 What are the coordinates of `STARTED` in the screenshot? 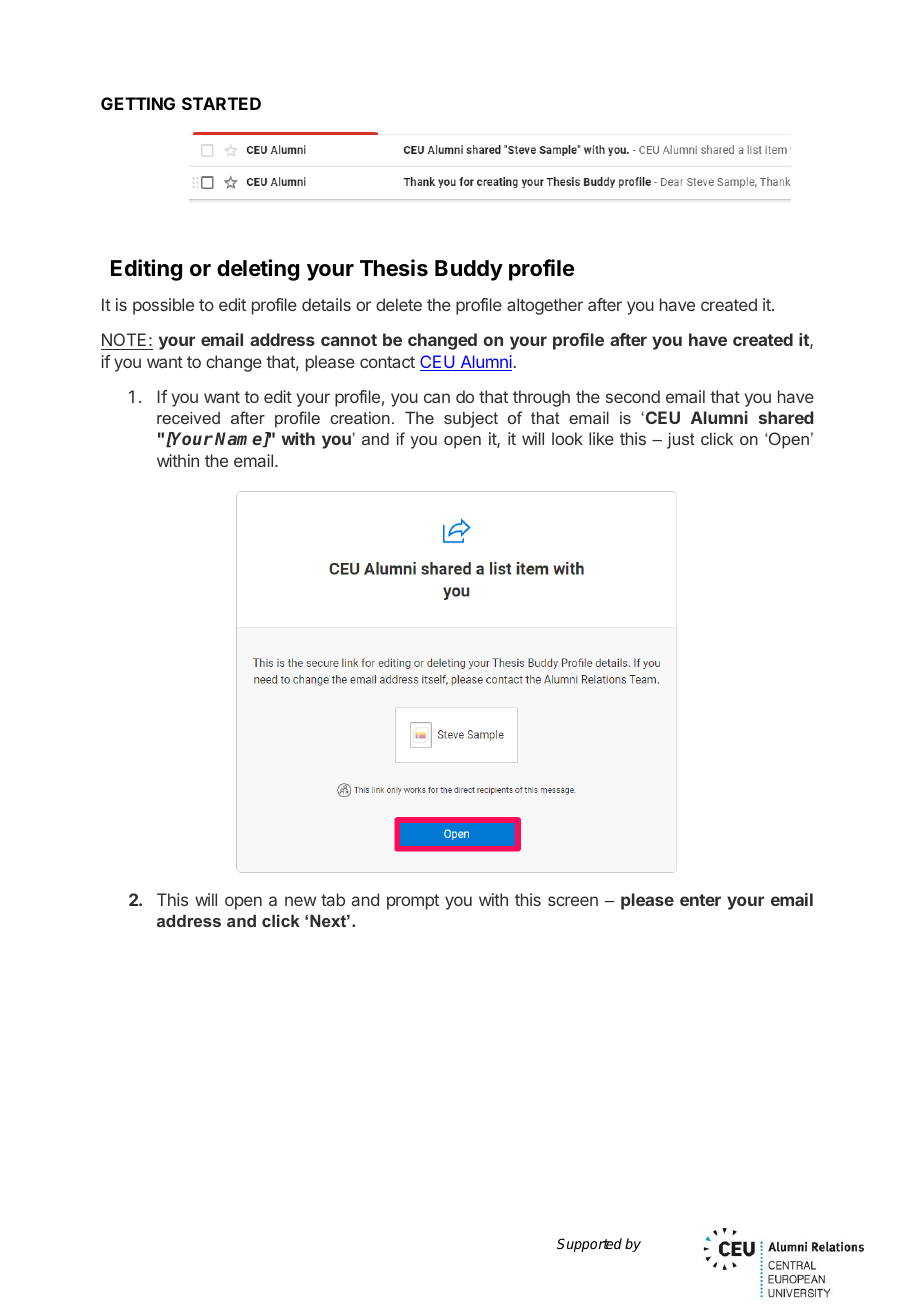 It's located at (221, 103).
